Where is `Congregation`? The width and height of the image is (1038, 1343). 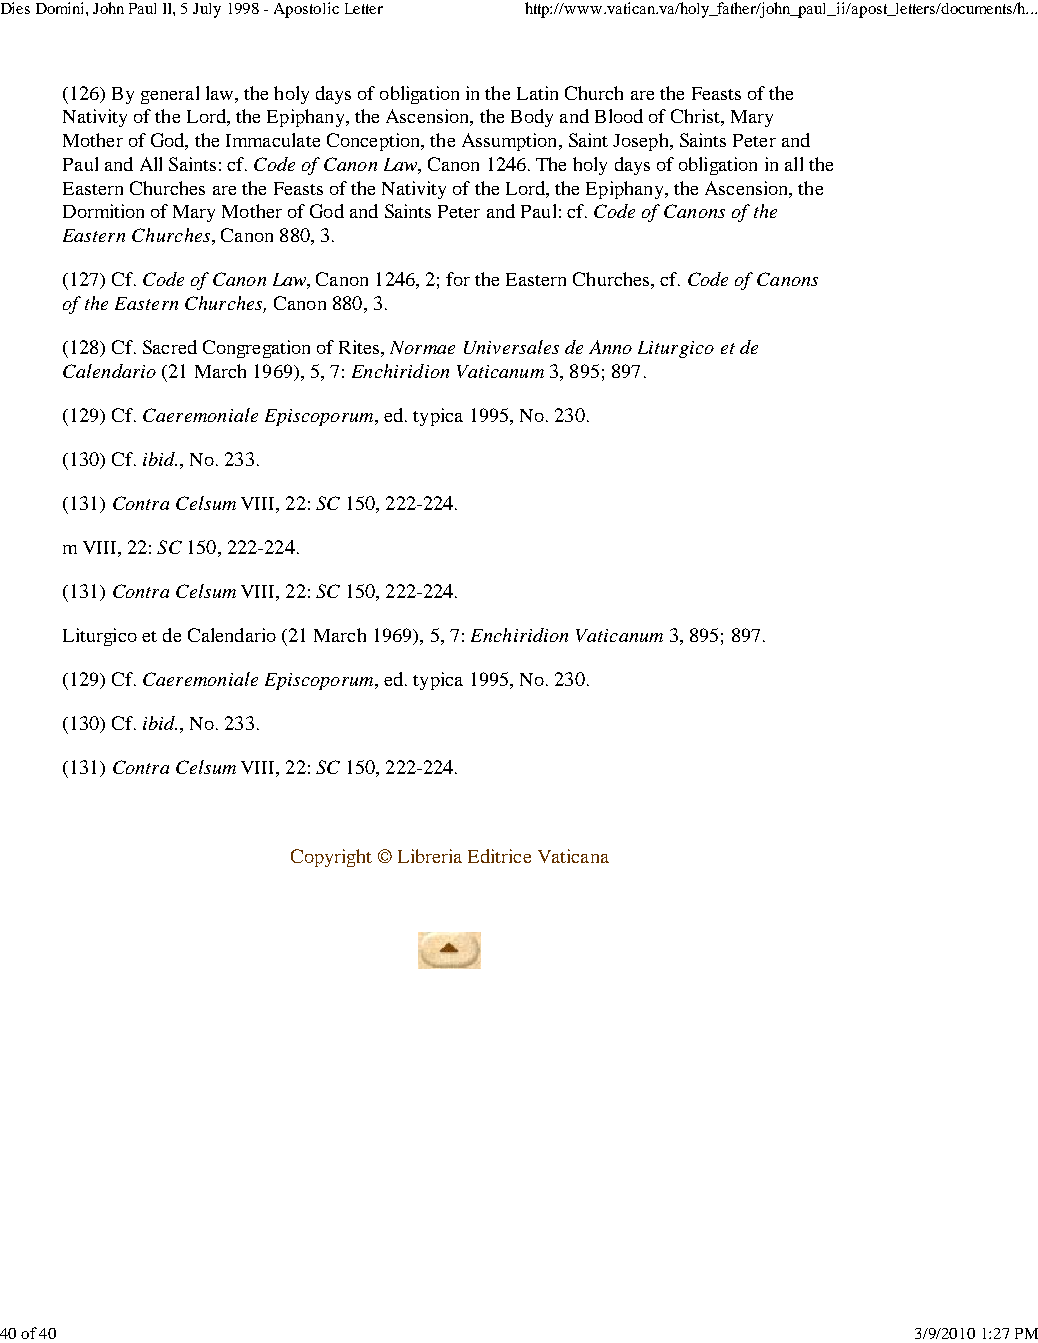 Congregation is located at coordinates (256, 349).
